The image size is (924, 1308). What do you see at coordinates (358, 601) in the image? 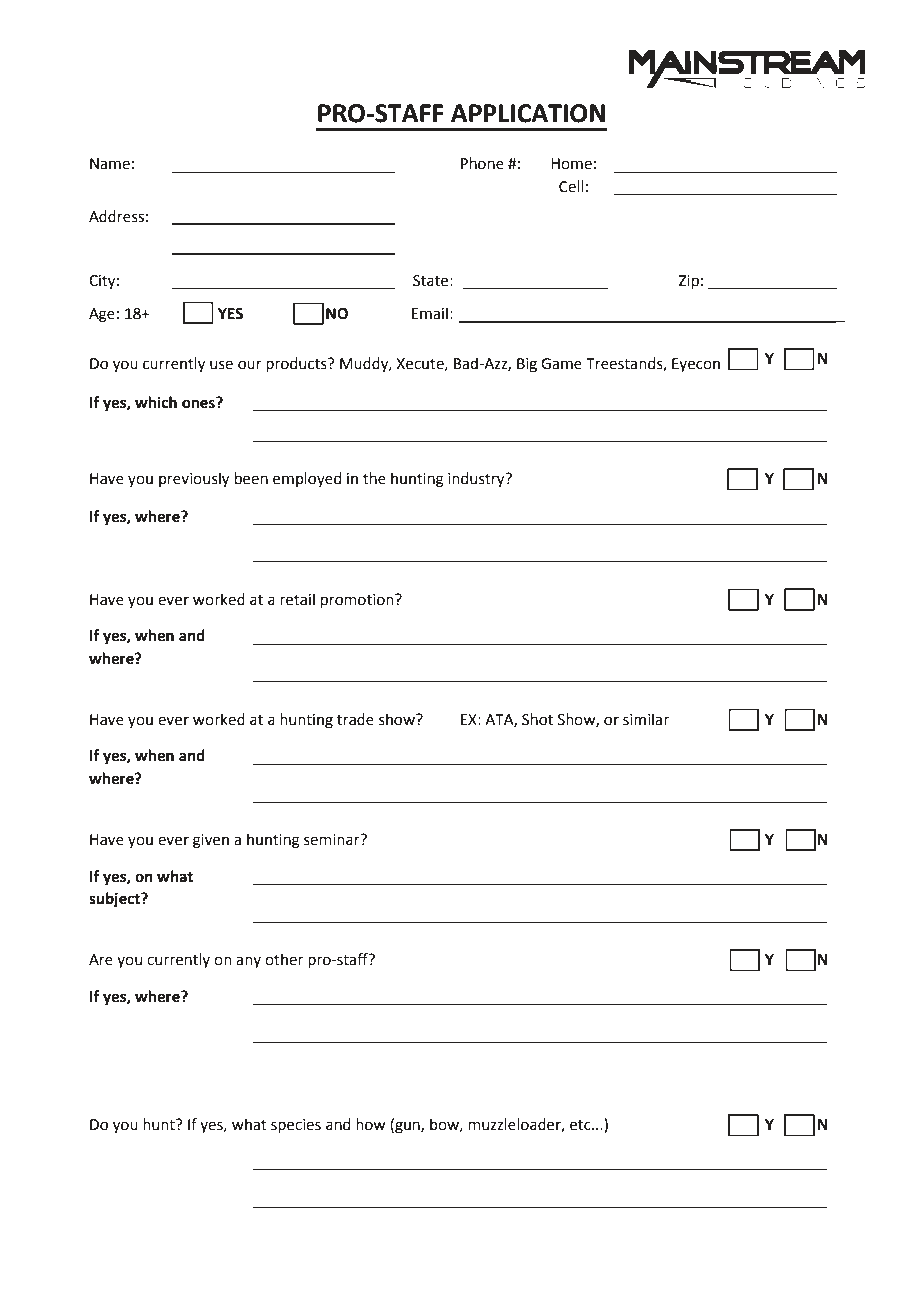
I see `promotion` at bounding box center [358, 601].
